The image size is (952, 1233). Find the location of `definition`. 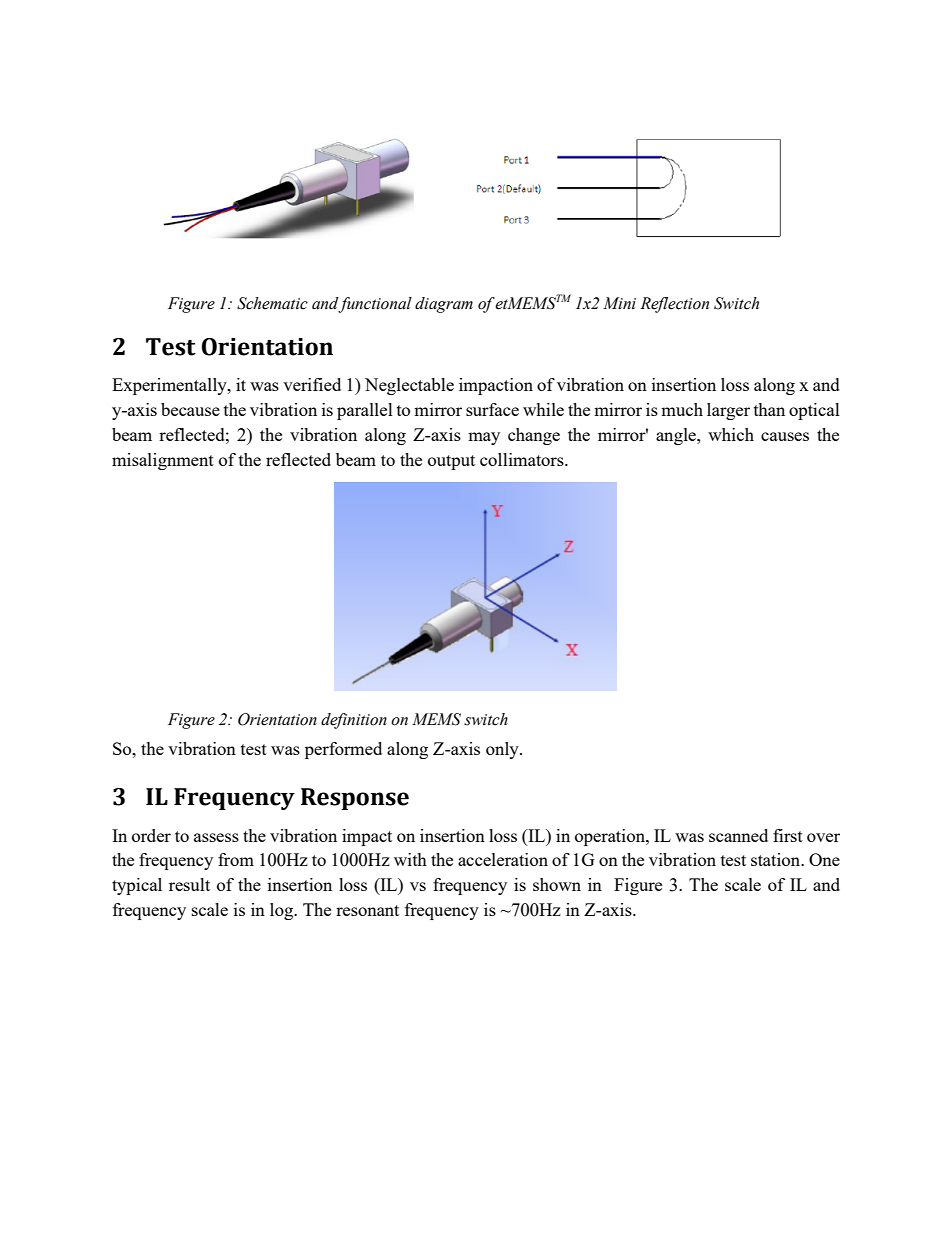

definition is located at coordinates (354, 721).
